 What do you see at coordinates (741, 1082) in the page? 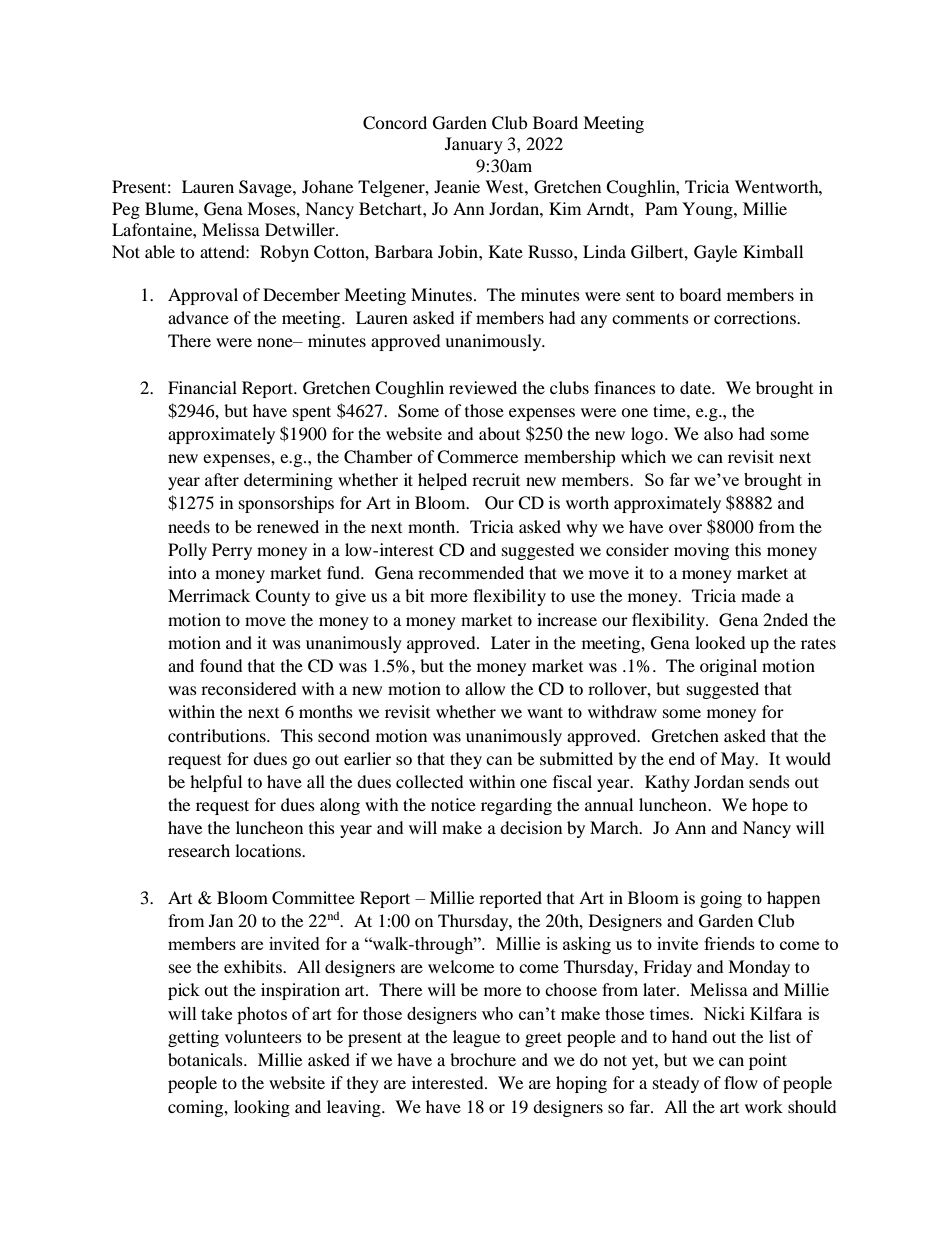
I see `flow` at bounding box center [741, 1082].
